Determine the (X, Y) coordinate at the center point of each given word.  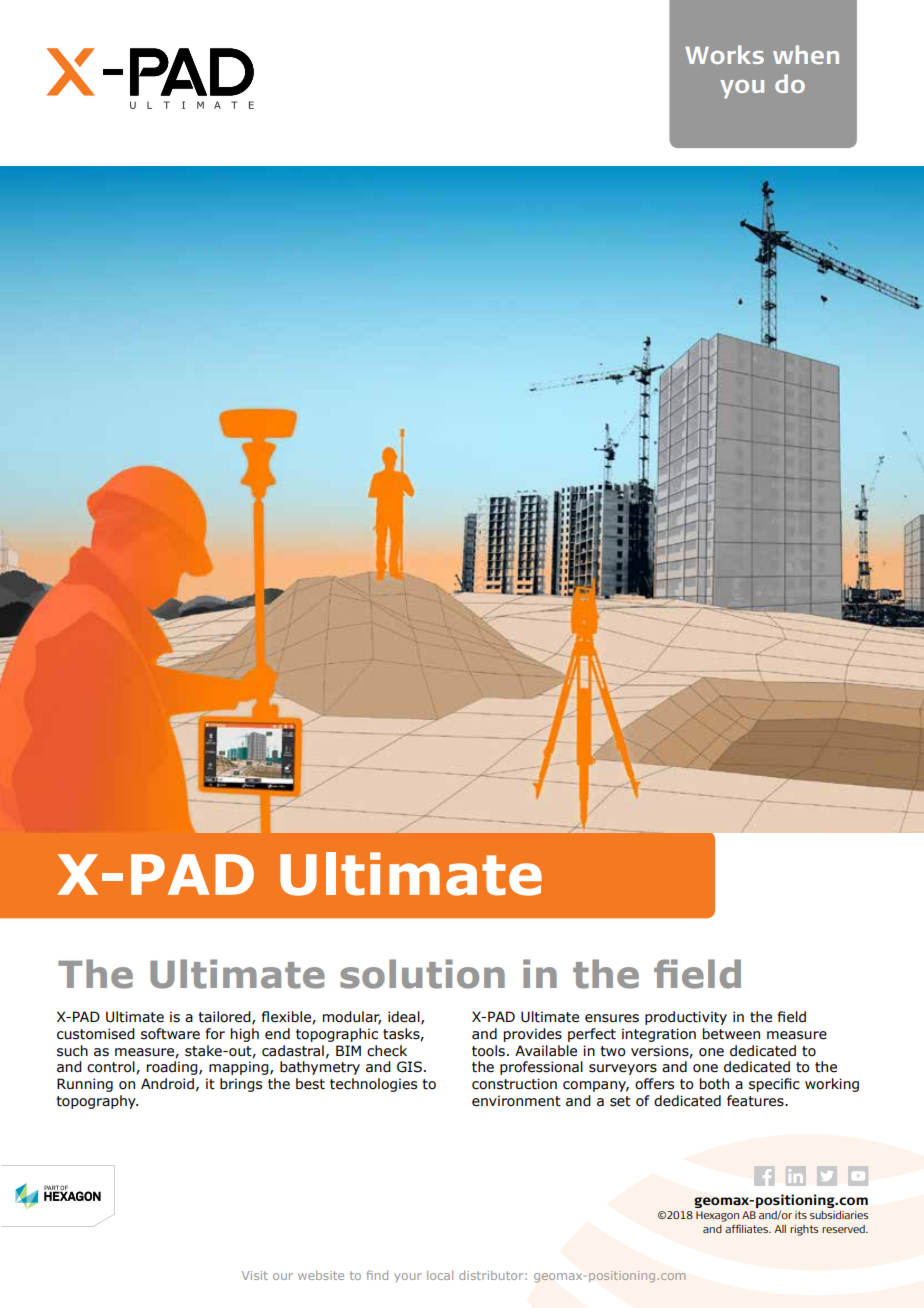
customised (96, 1034)
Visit (255, 1275)
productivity (686, 1018)
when (806, 54)
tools (488, 1051)
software (170, 1034)
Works (724, 54)
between (731, 1034)
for (215, 1034)
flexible (287, 1017)
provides (533, 1035)
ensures (612, 1018)
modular (352, 1018)
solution (422, 974)
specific (774, 1085)
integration (659, 1035)
